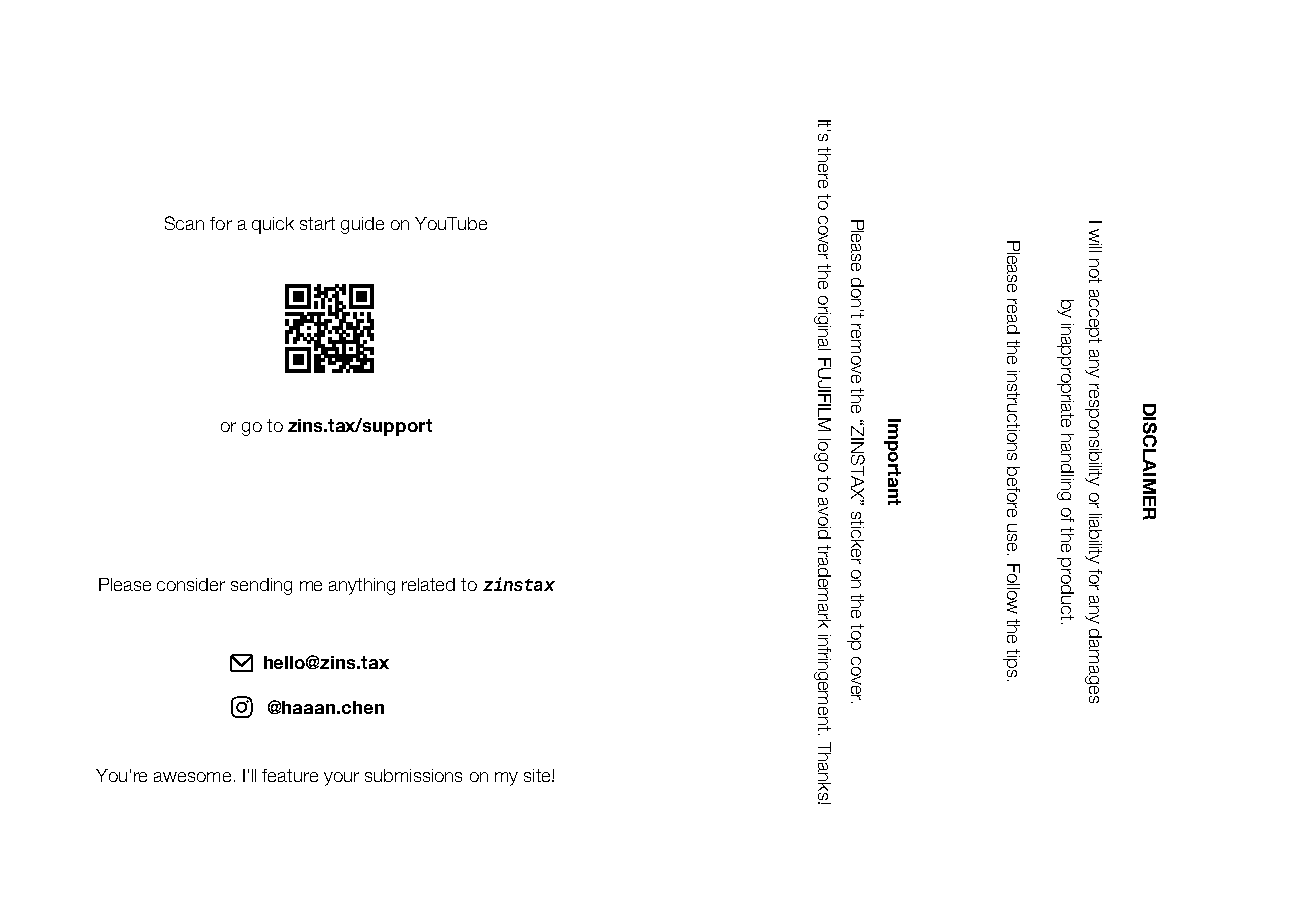  I want to click on consider, so click(191, 584).
